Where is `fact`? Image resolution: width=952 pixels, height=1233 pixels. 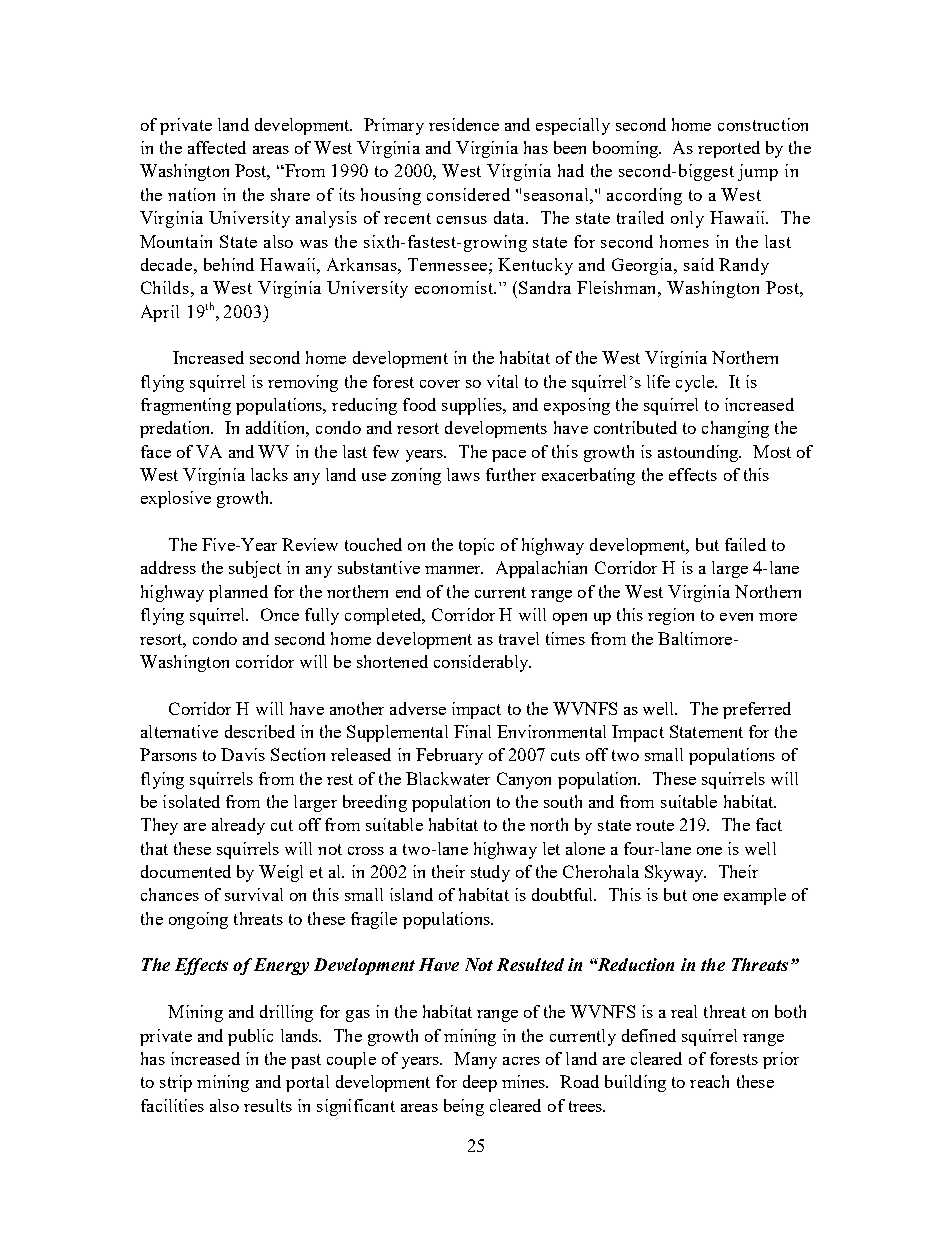 fact is located at coordinates (769, 824).
